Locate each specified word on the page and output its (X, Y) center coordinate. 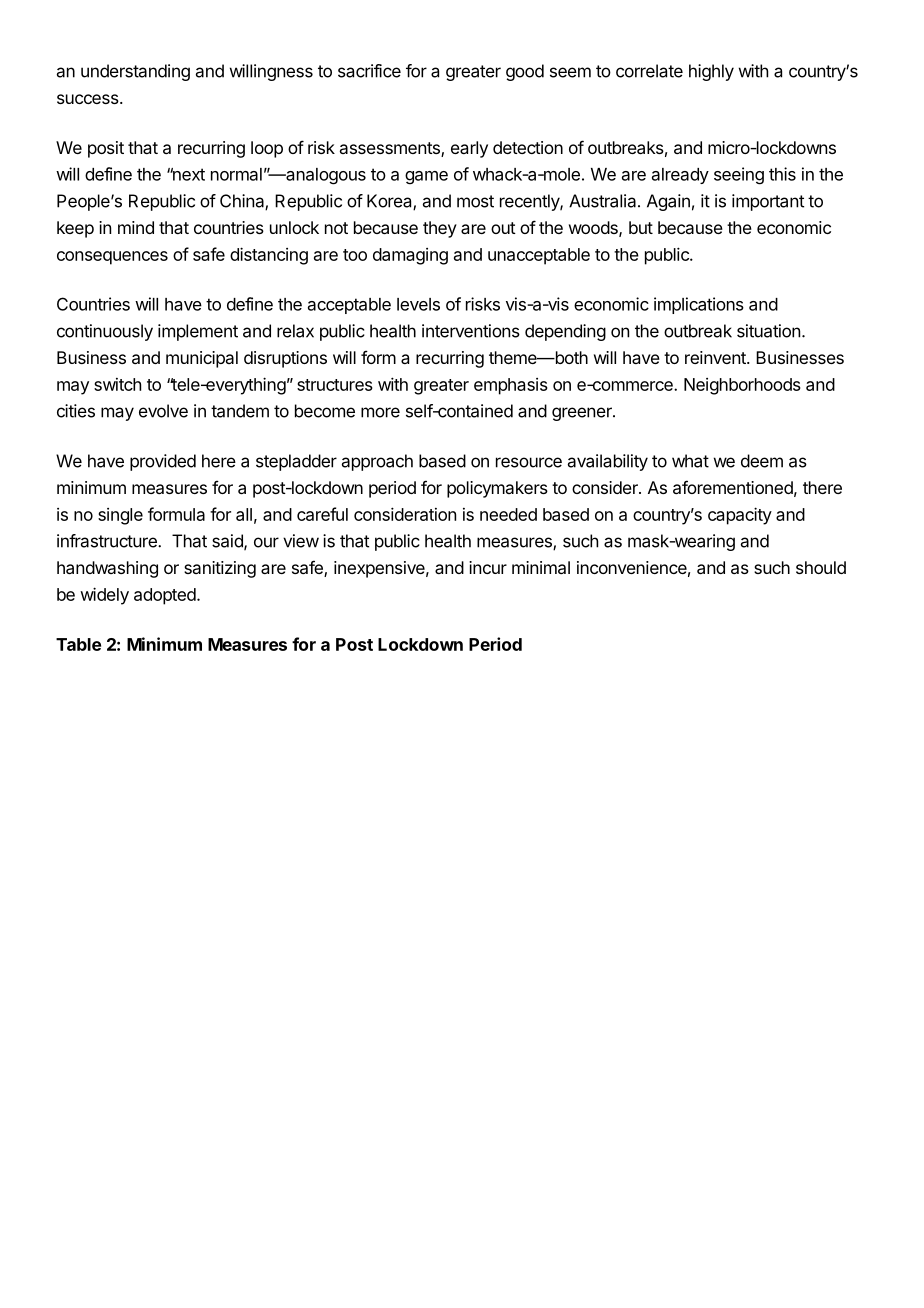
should (821, 567)
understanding (135, 72)
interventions (471, 331)
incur (488, 567)
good (525, 72)
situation (768, 331)
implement (198, 332)
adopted (165, 596)
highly (711, 72)
